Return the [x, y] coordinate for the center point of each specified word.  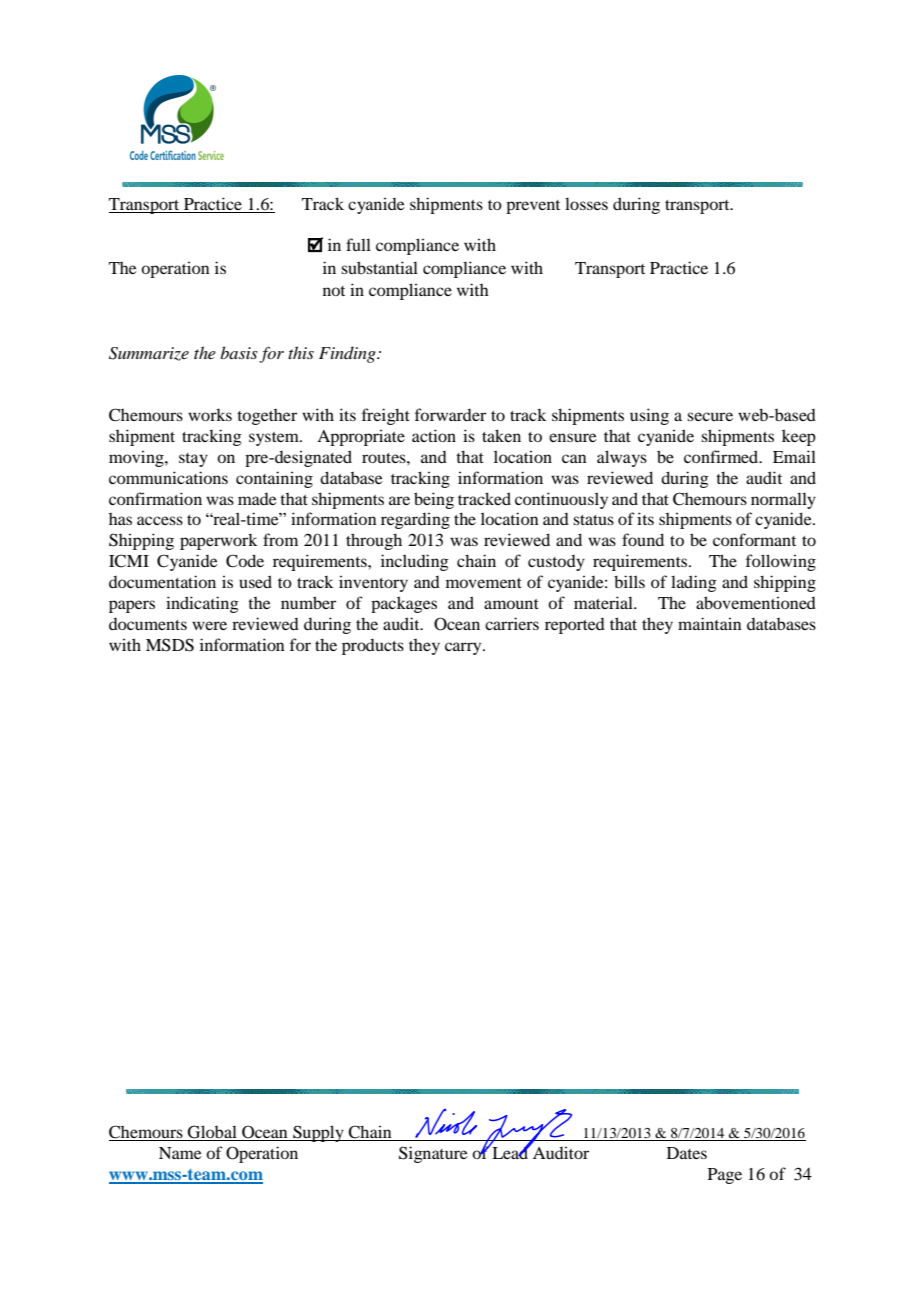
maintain [710, 623]
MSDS [170, 645]
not [334, 291]
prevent [533, 207]
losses [586, 203]
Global [212, 1133]
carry [464, 648]
